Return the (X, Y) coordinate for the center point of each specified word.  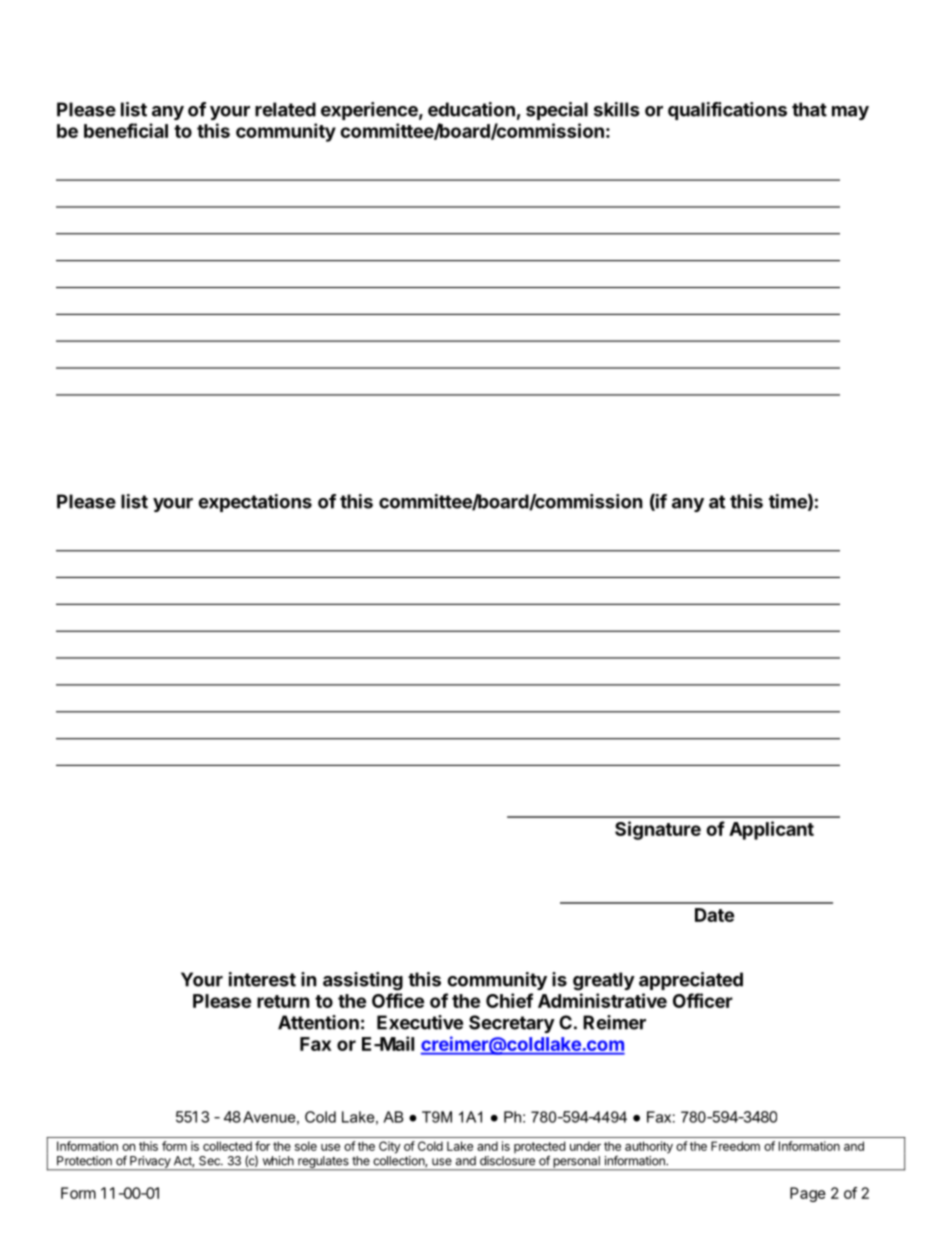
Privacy (150, 1163)
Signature (658, 830)
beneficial (126, 130)
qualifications (727, 111)
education (471, 109)
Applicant (771, 830)
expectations (255, 503)
